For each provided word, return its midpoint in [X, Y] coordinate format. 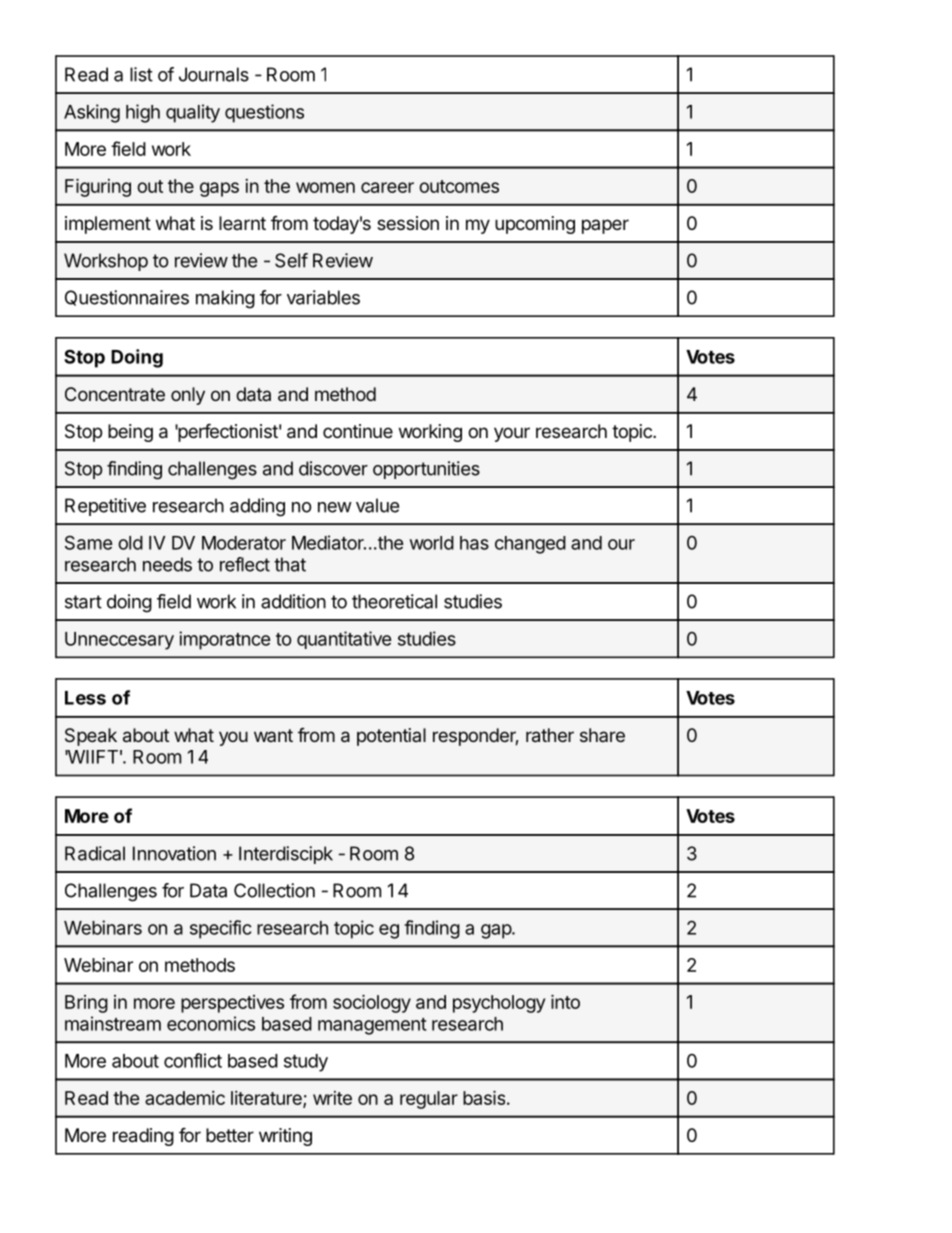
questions [264, 113]
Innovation [174, 853]
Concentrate [115, 394]
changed [530, 545]
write [332, 1098]
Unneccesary [119, 641]
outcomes [459, 186]
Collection [274, 890]
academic [185, 1098]
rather [550, 735]
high [143, 113]
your [512, 434]
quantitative [344, 640]
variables [323, 297]
